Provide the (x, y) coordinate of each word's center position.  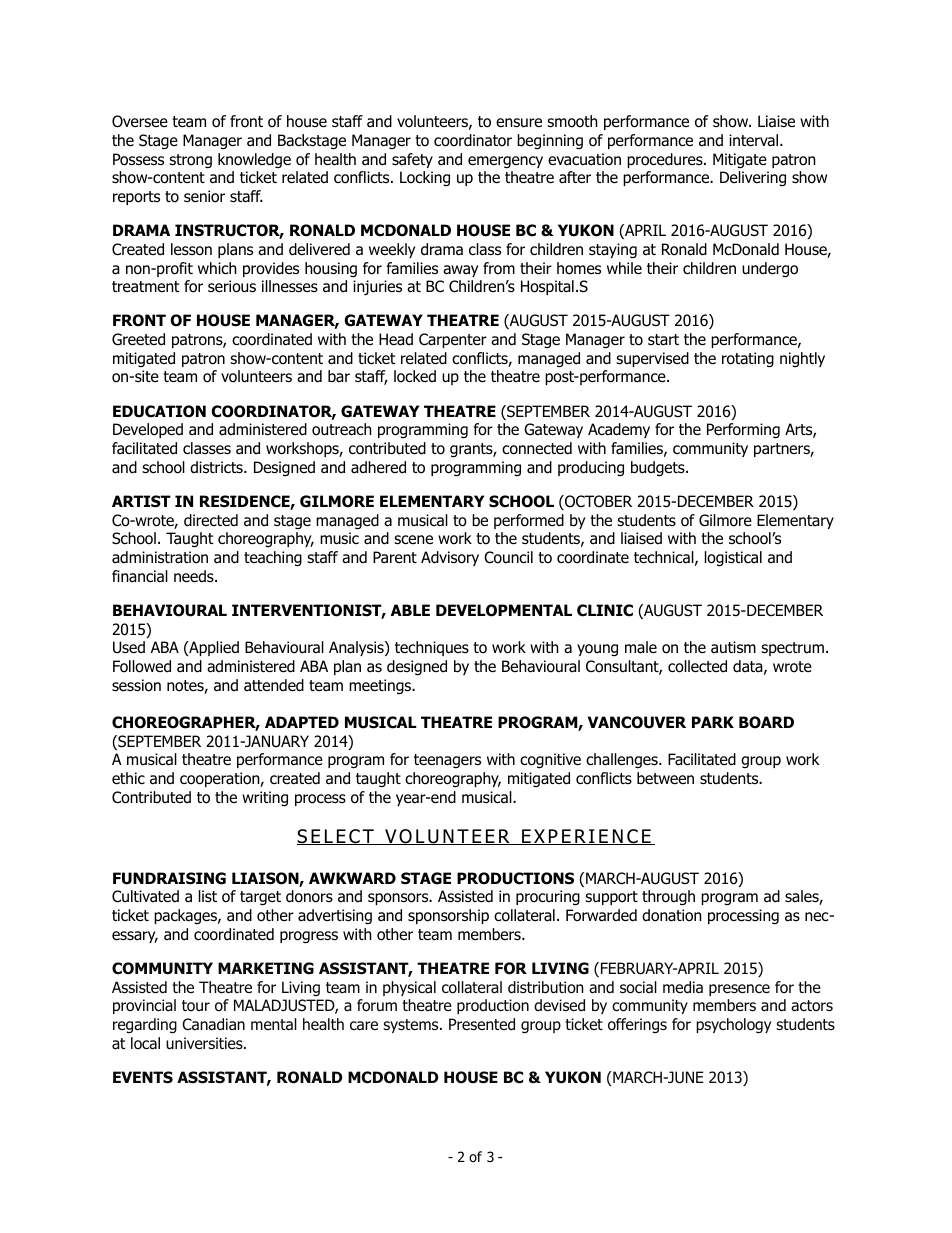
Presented (482, 1024)
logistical (733, 559)
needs (195, 576)
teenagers (447, 761)
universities (205, 1043)
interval (755, 140)
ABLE (410, 610)
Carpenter (453, 340)
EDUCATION (159, 411)
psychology (733, 1025)
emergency (505, 162)
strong (190, 161)
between (665, 778)
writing (265, 798)
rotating (748, 360)
